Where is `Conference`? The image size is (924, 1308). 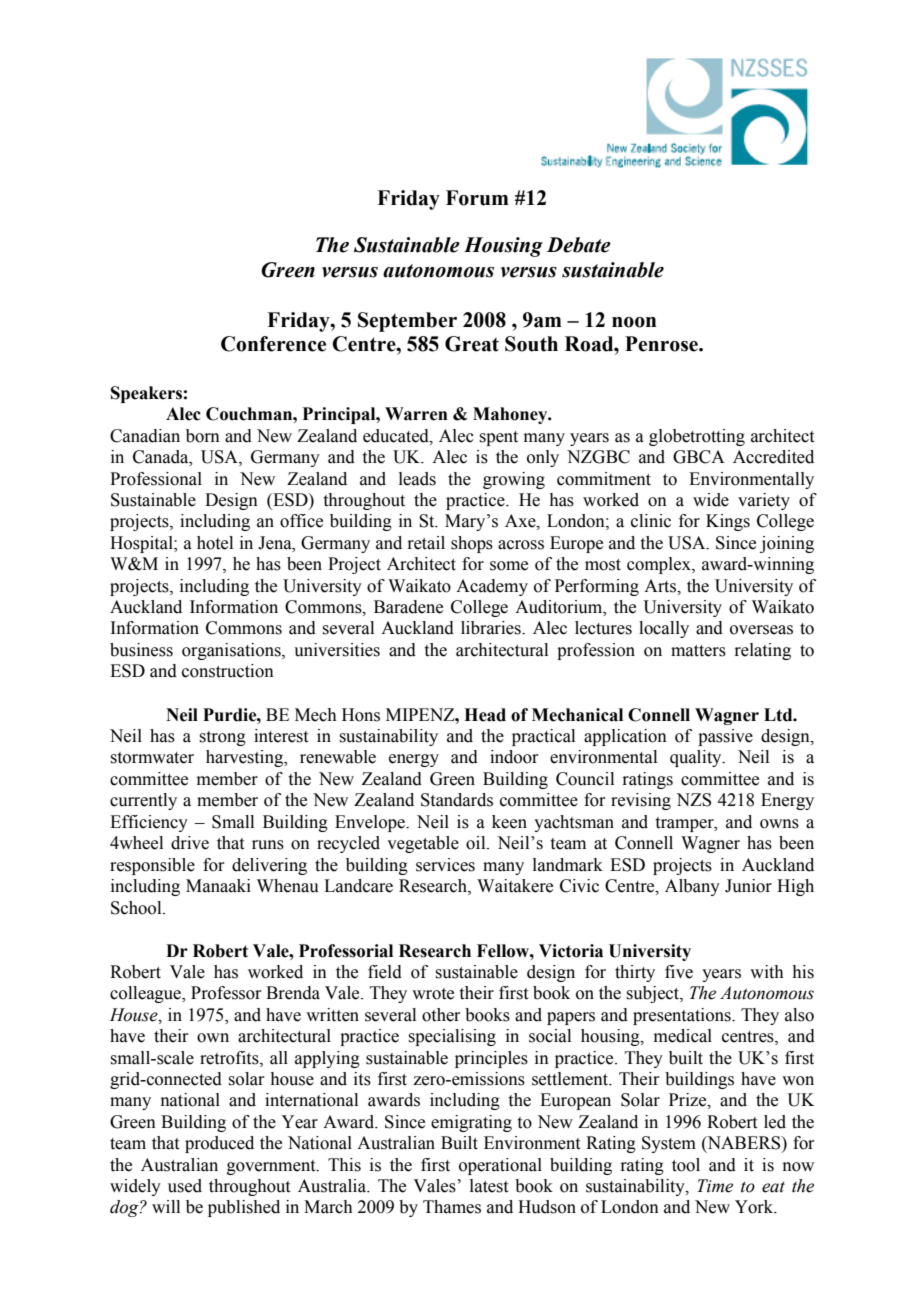
Conference is located at coordinates (273, 344).
